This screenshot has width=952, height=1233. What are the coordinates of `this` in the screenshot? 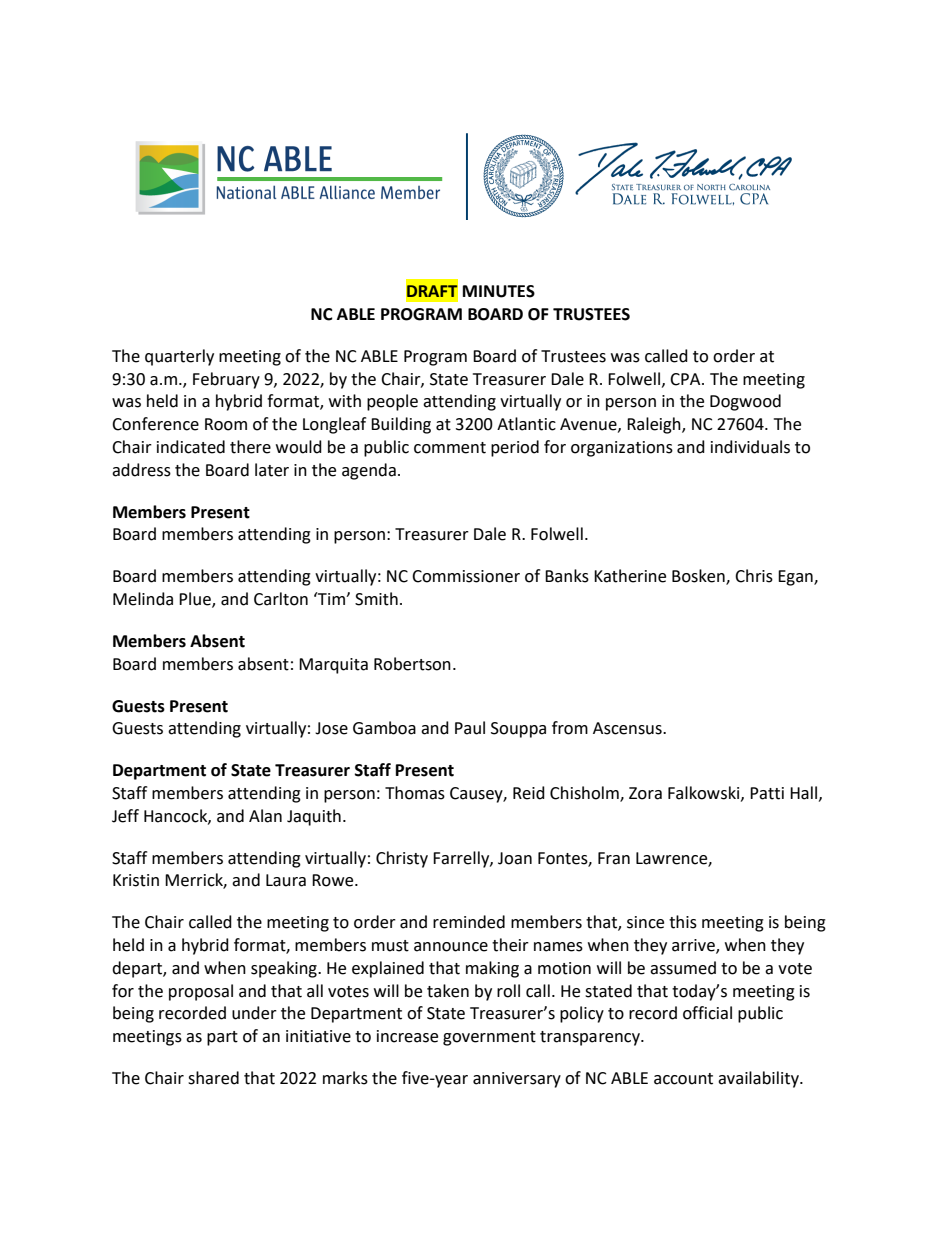 It's located at (683, 922).
